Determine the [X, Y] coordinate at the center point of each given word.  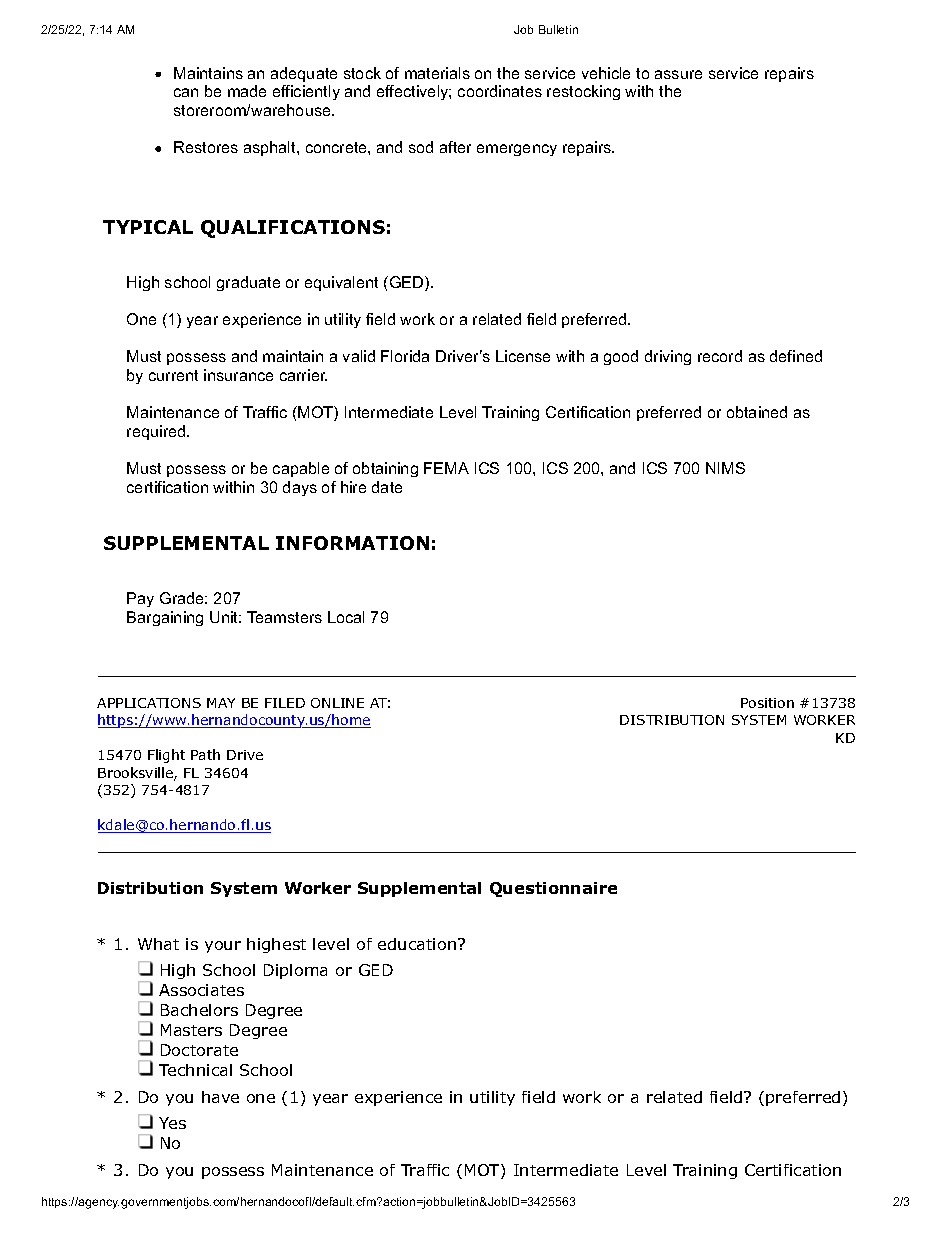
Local [346, 617]
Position [767, 703]
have [220, 1097]
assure [678, 74]
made [247, 91]
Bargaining [165, 618]
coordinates [500, 91]
